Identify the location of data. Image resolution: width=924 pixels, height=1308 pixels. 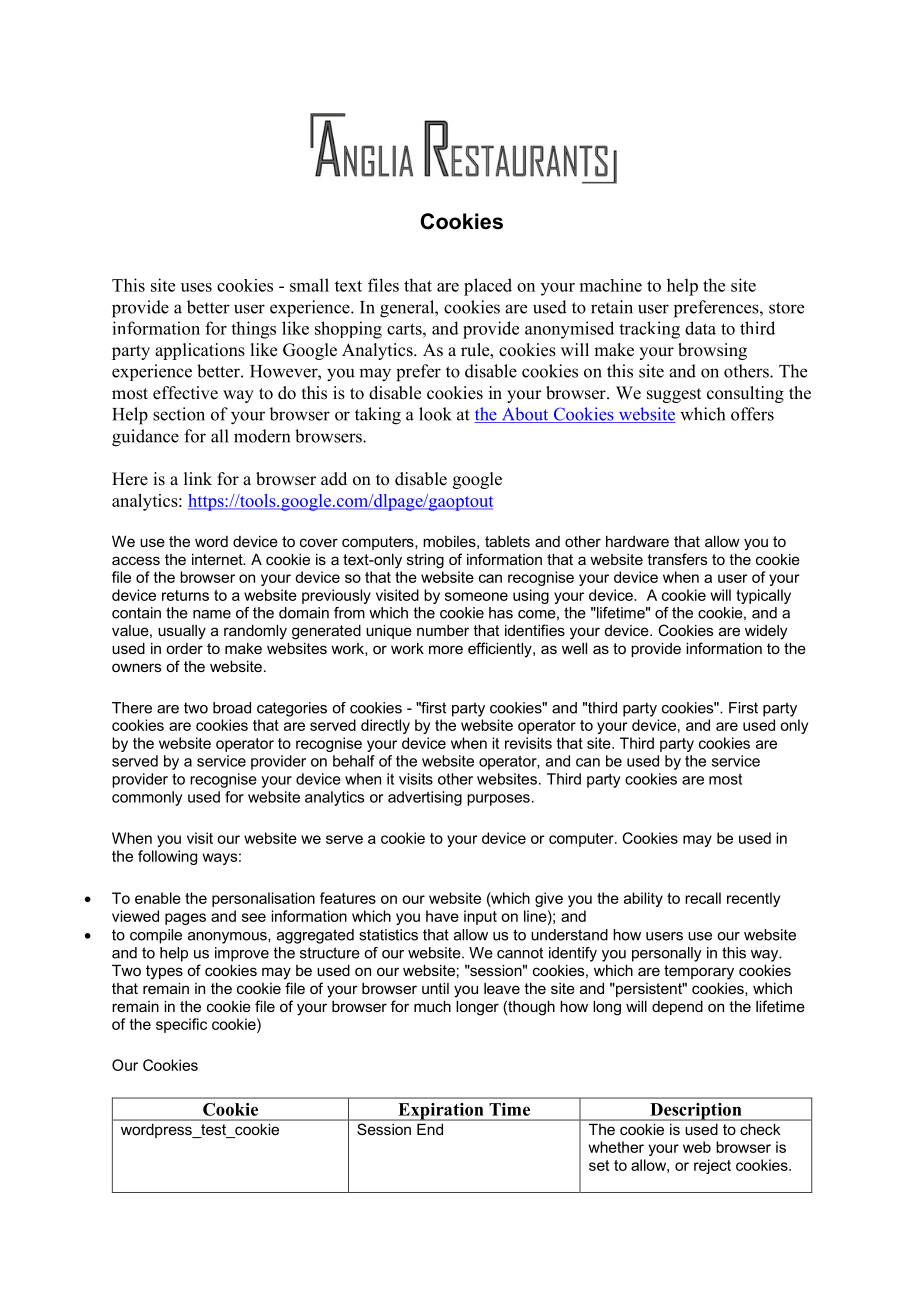
(700, 328).
